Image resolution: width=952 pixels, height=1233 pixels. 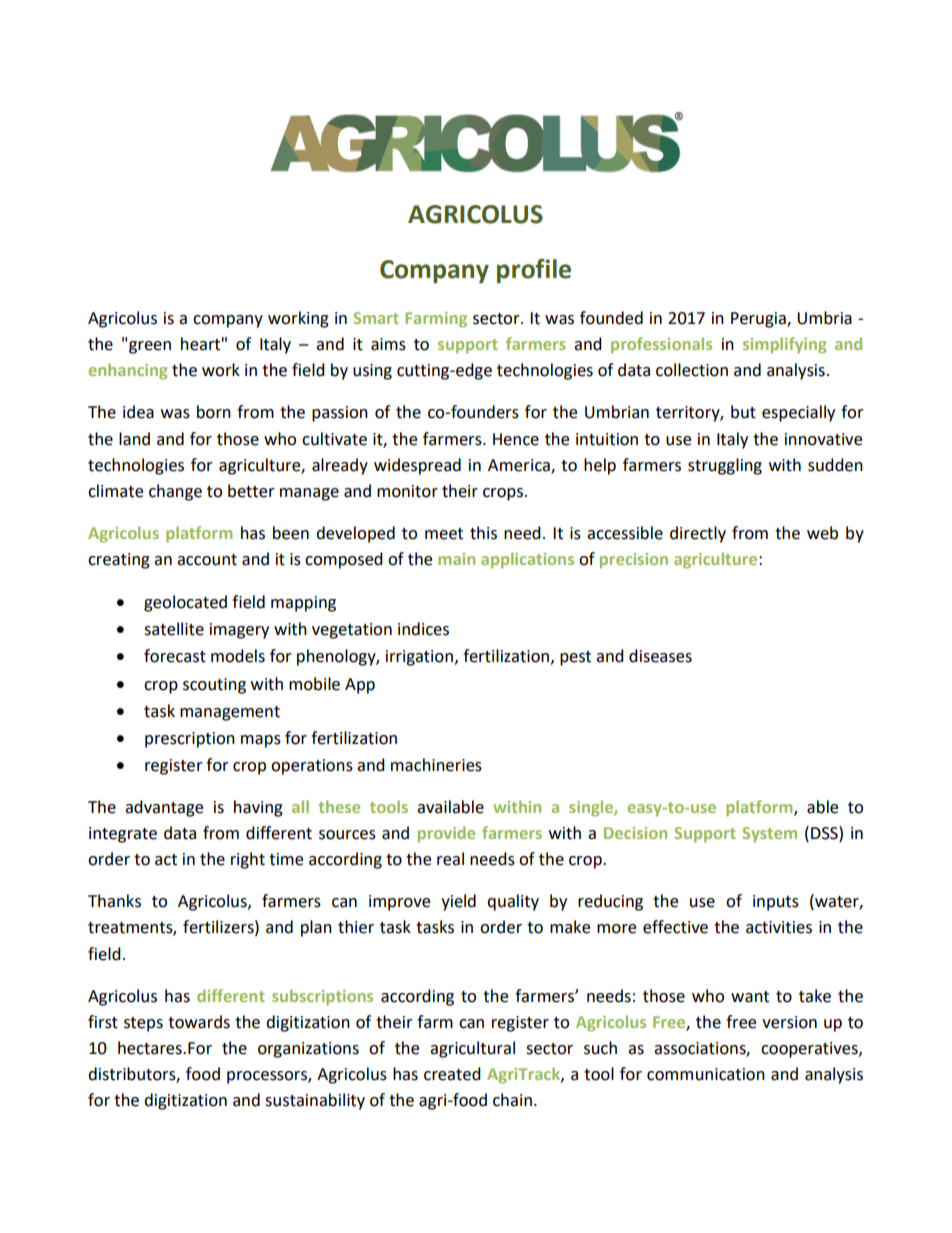 What do you see at coordinates (769, 835) in the page?
I see `System` at bounding box center [769, 835].
